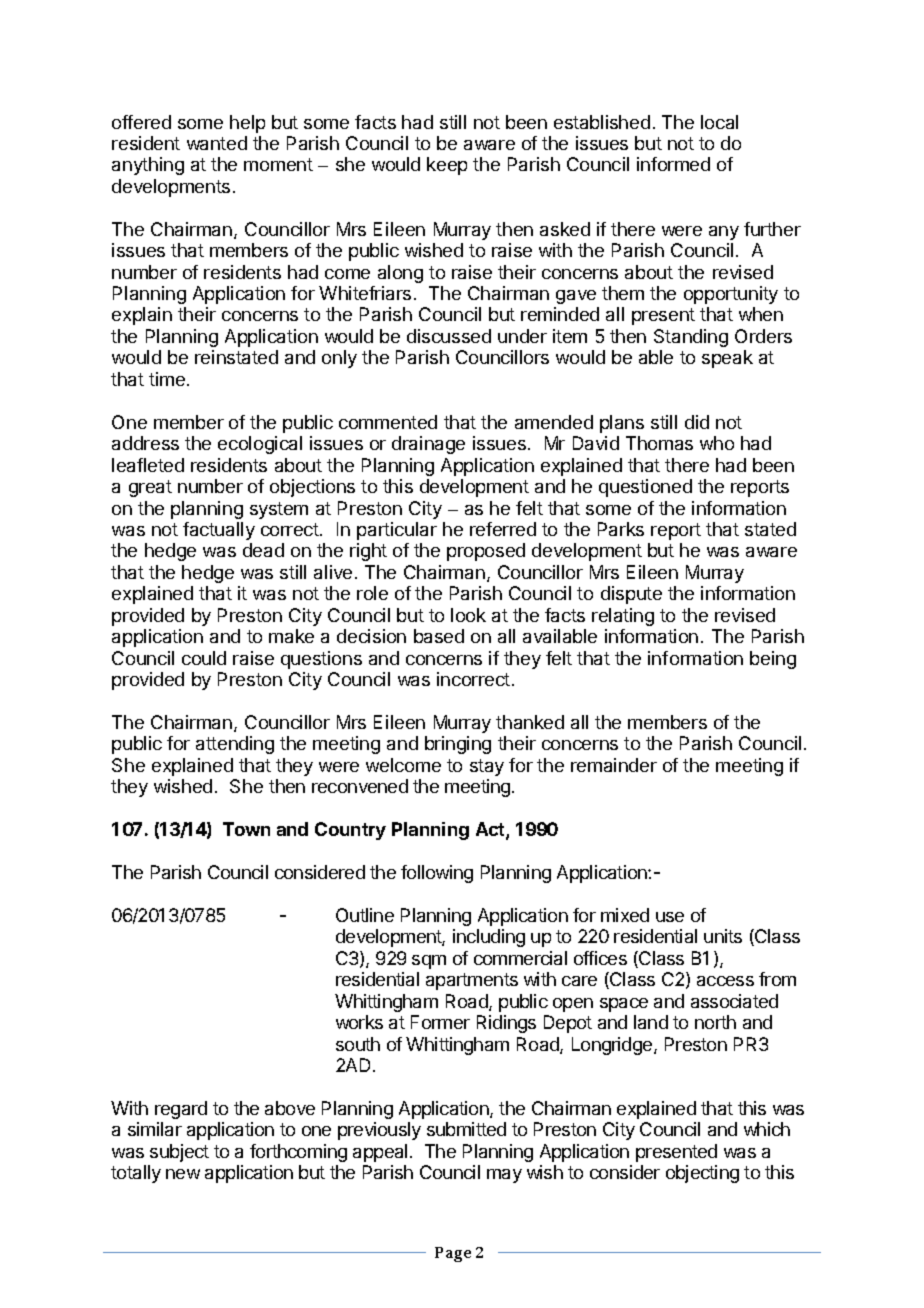 The height and width of the screenshot is (1308, 924). Describe the element at coordinates (217, 143) in the screenshot. I see `wanted` at that location.
